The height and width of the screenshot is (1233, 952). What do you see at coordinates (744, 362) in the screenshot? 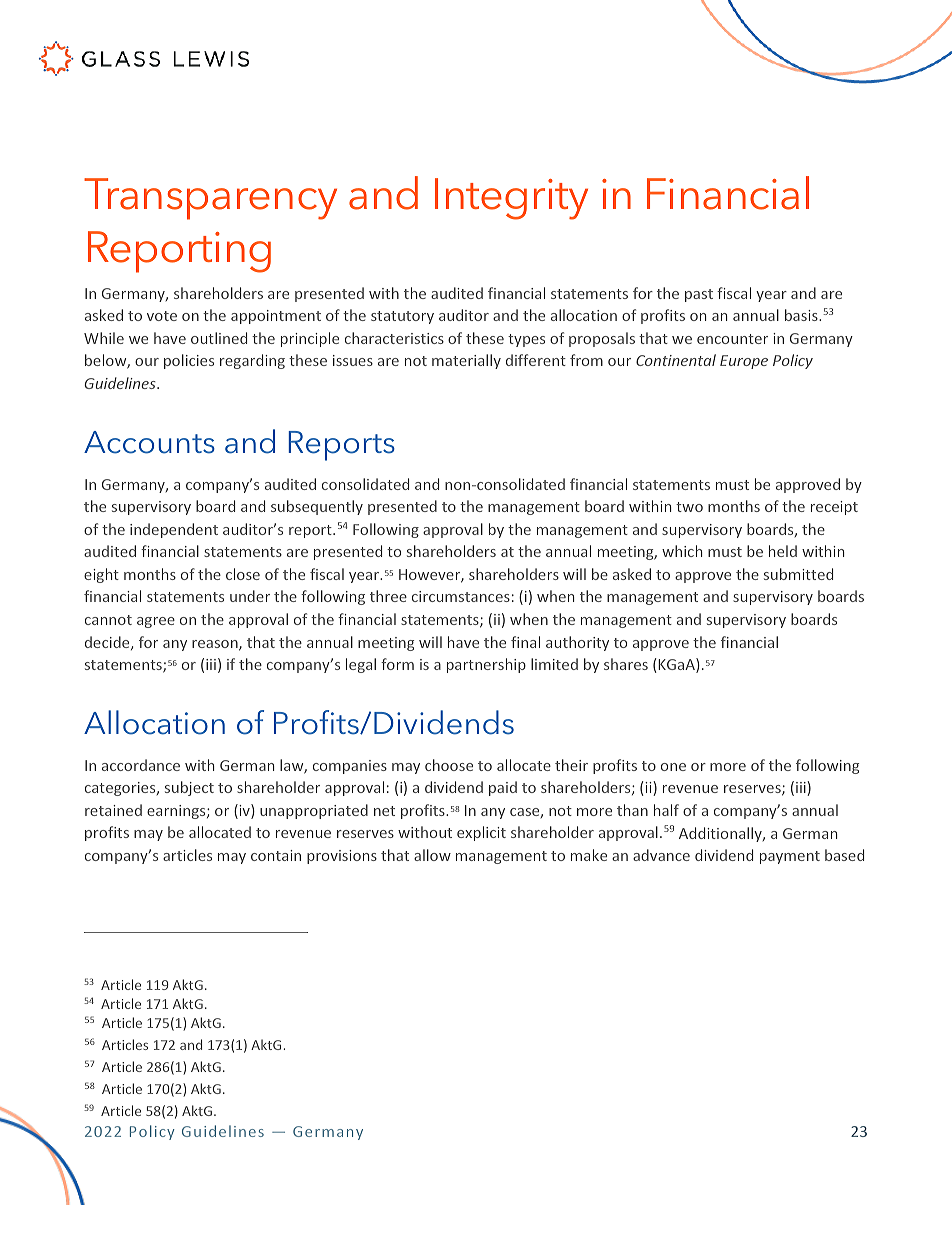
I see `Europe` at bounding box center [744, 362].
